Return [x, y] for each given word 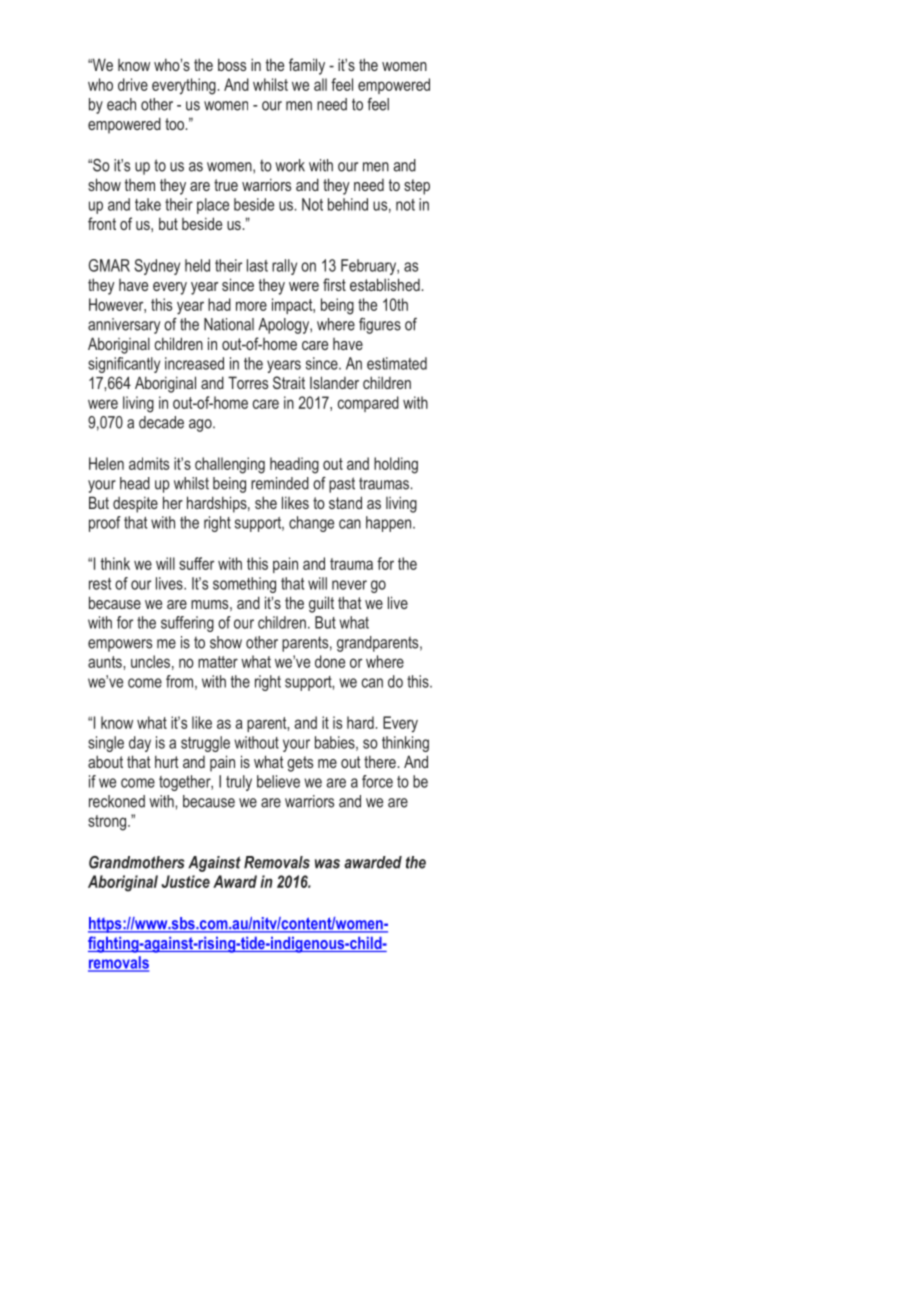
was [327, 864]
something [244, 585]
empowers [120, 645]
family [307, 66]
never [349, 585]
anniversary [124, 326]
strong [108, 823]
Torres [248, 382]
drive [133, 84]
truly [239, 783]
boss [232, 64]
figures [380, 326]
